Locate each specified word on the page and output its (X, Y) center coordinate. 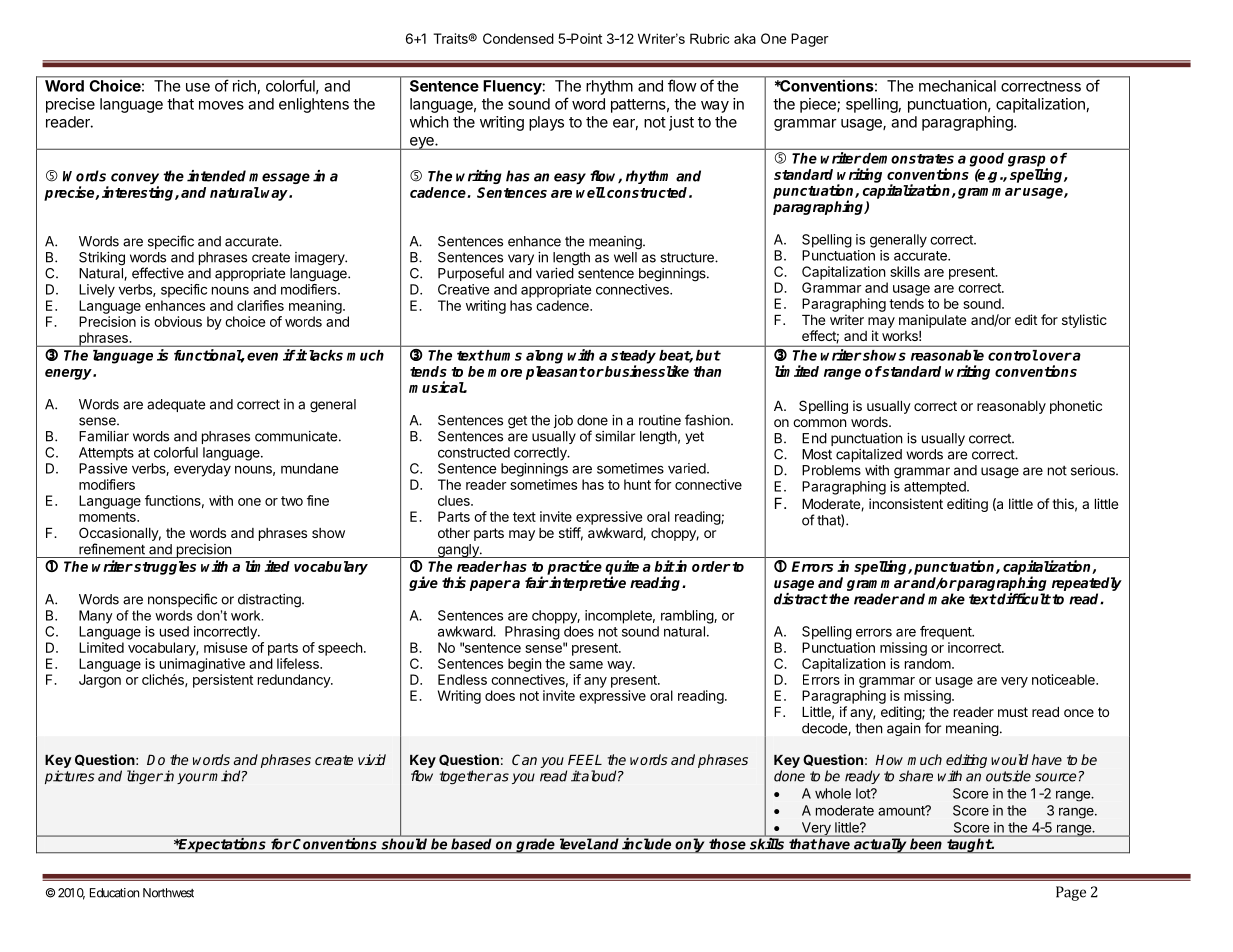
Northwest (168, 893)
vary (521, 259)
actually (880, 845)
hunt (637, 484)
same (586, 665)
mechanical (957, 86)
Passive (103, 468)
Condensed (518, 38)
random (929, 663)
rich (244, 86)
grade (535, 845)
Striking (102, 259)
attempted (936, 488)
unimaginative (202, 665)
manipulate (932, 321)
